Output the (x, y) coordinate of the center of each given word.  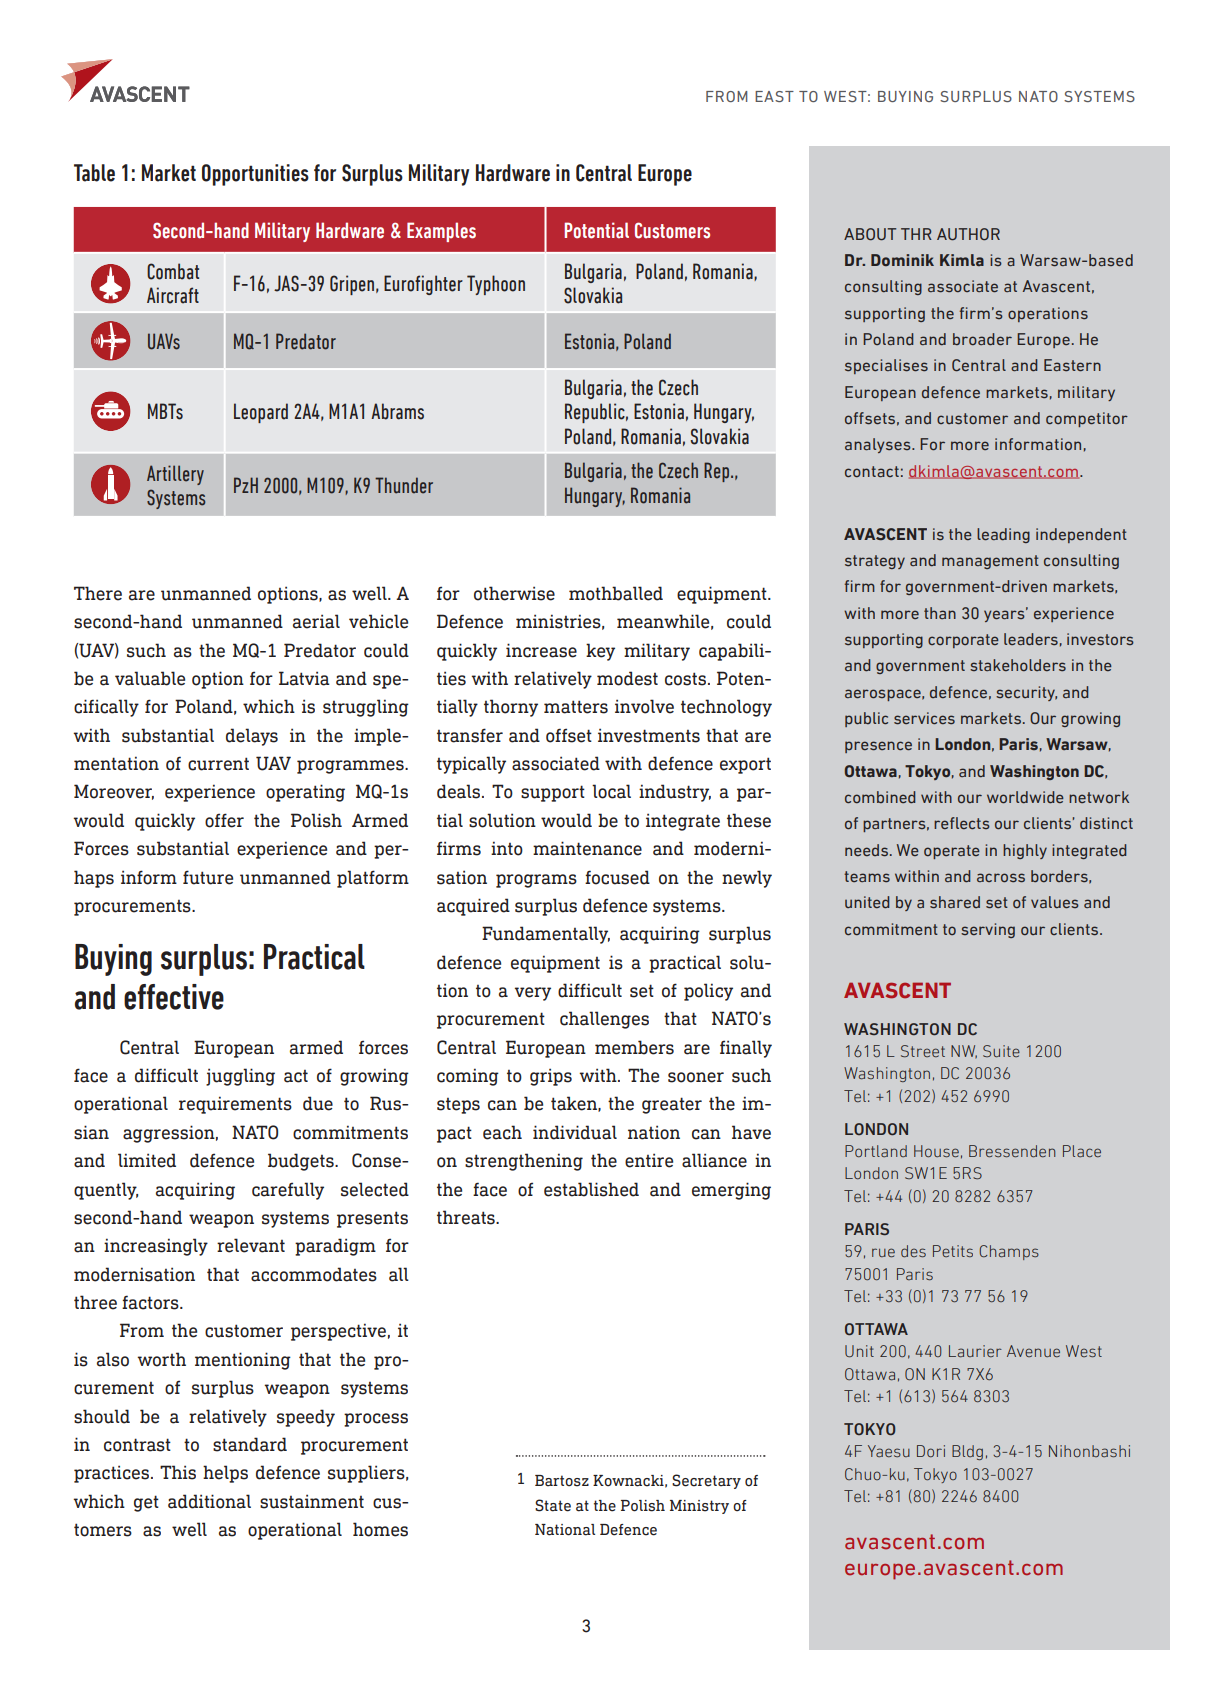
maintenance (587, 848)
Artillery (175, 475)
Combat (173, 271)
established (591, 1189)
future (208, 877)
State (553, 1505)
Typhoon (496, 285)
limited (147, 1160)
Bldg (967, 1452)
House (936, 1151)
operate (952, 852)
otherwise (514, 593)
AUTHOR (968, 234)
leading (1003, 535)
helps (225, 1474)
